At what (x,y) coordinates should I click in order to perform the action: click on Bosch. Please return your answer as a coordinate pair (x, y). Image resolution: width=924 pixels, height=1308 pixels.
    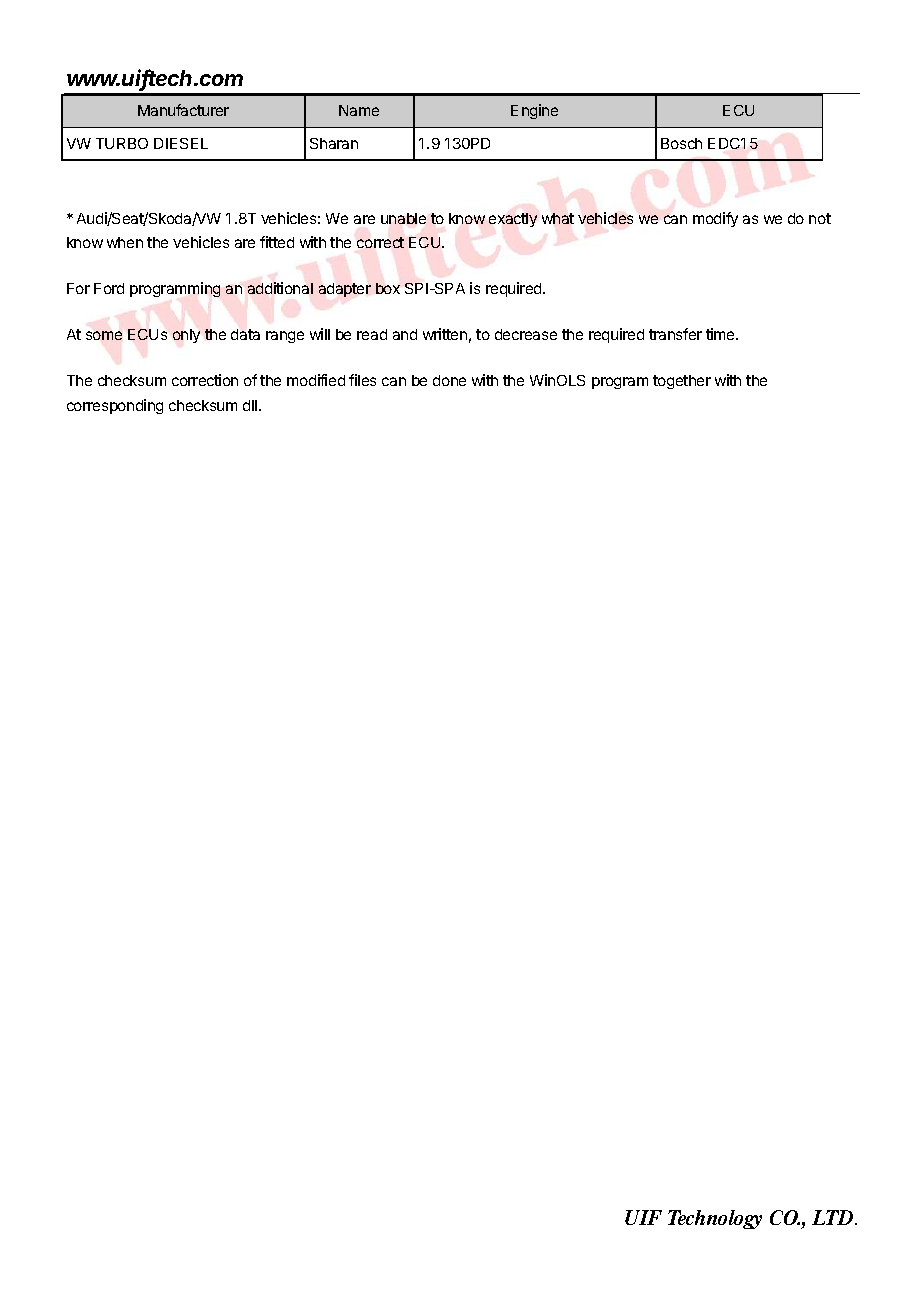
    Looking at the image, I should click on (681, 143).
